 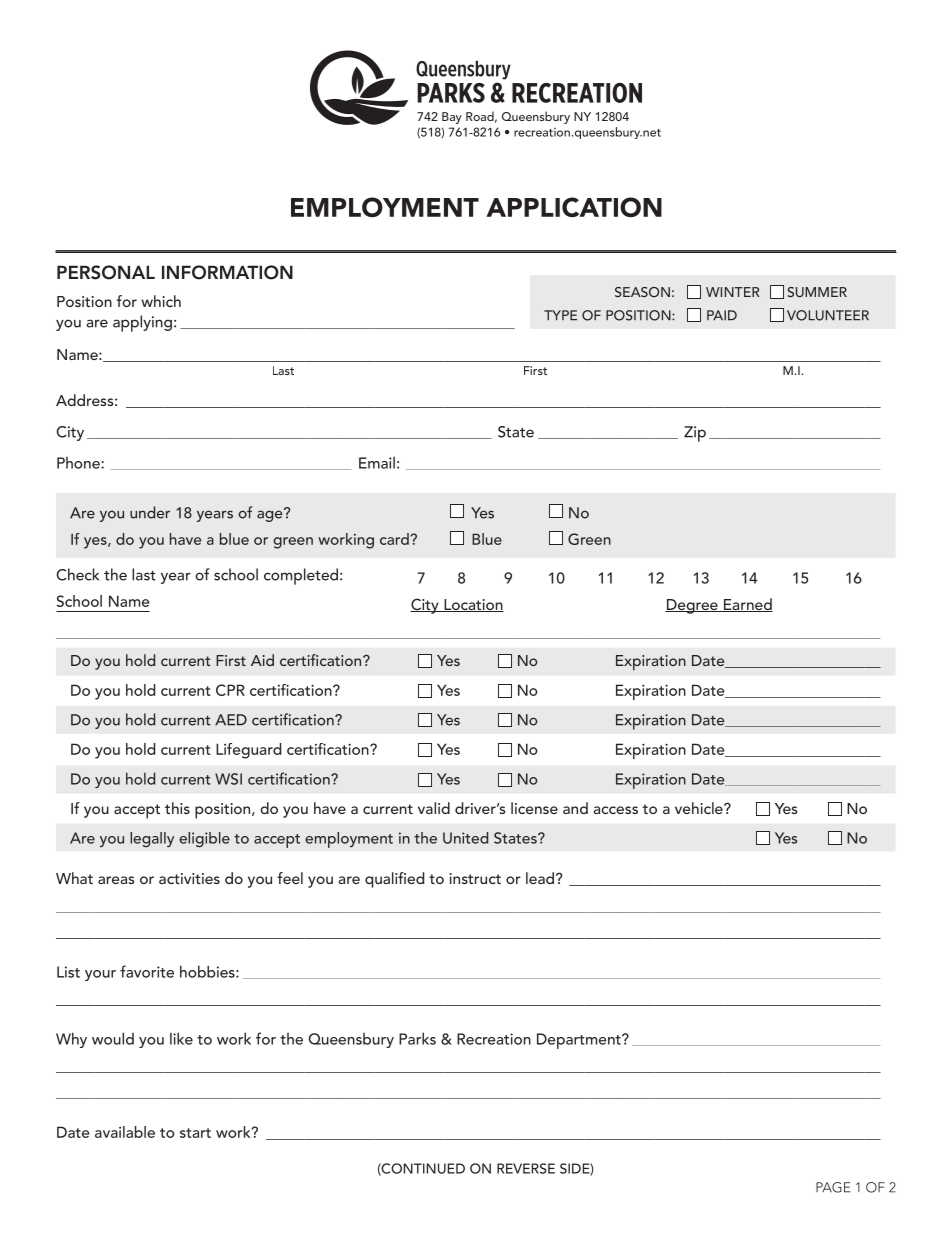 I want to click on vehicle, so click(x=700, y=808).
